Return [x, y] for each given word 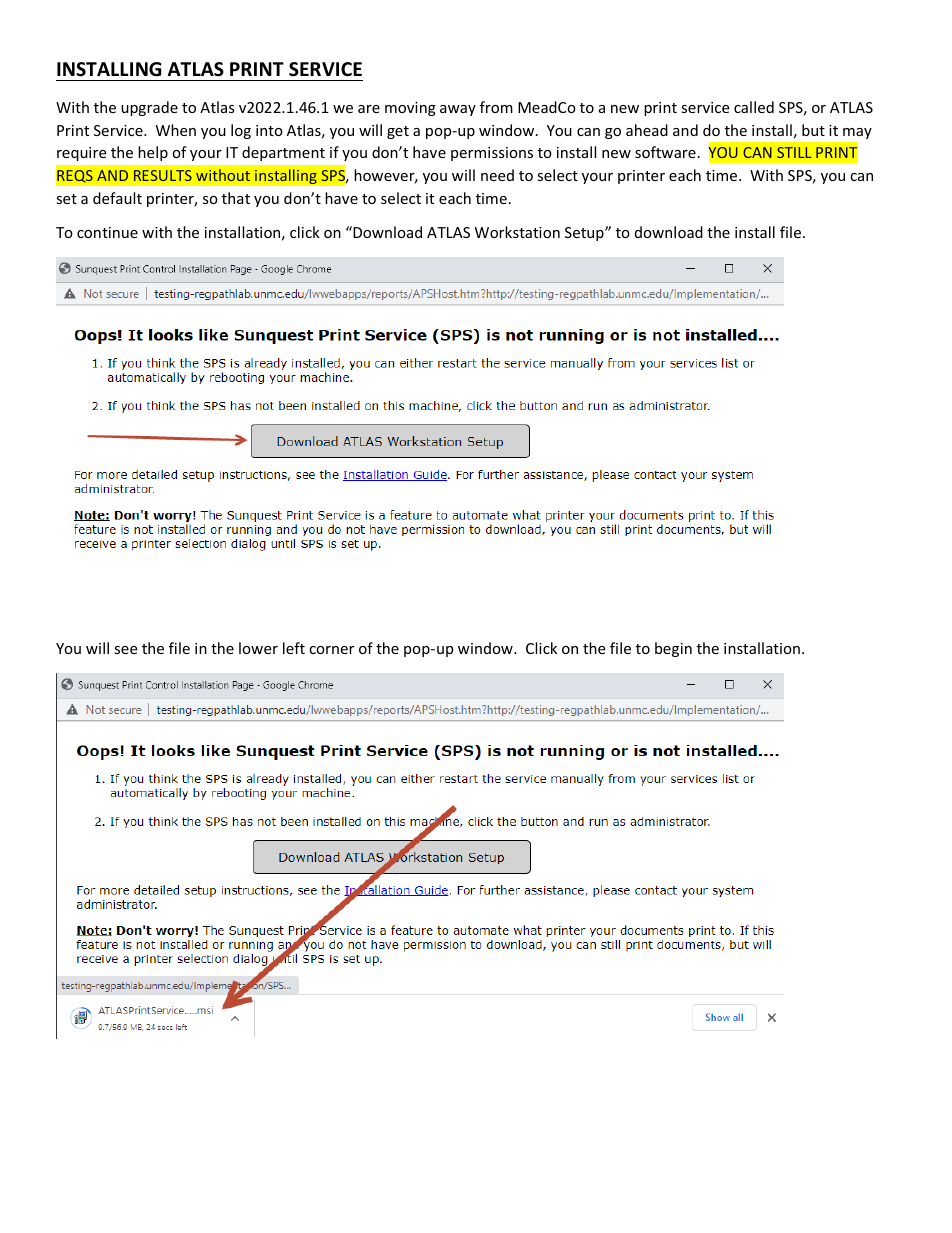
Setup [585, 234]
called [754, 107]
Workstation [517, 232]
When [176, 130]
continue [107, 232]
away [458, 110]
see [125, 650]
